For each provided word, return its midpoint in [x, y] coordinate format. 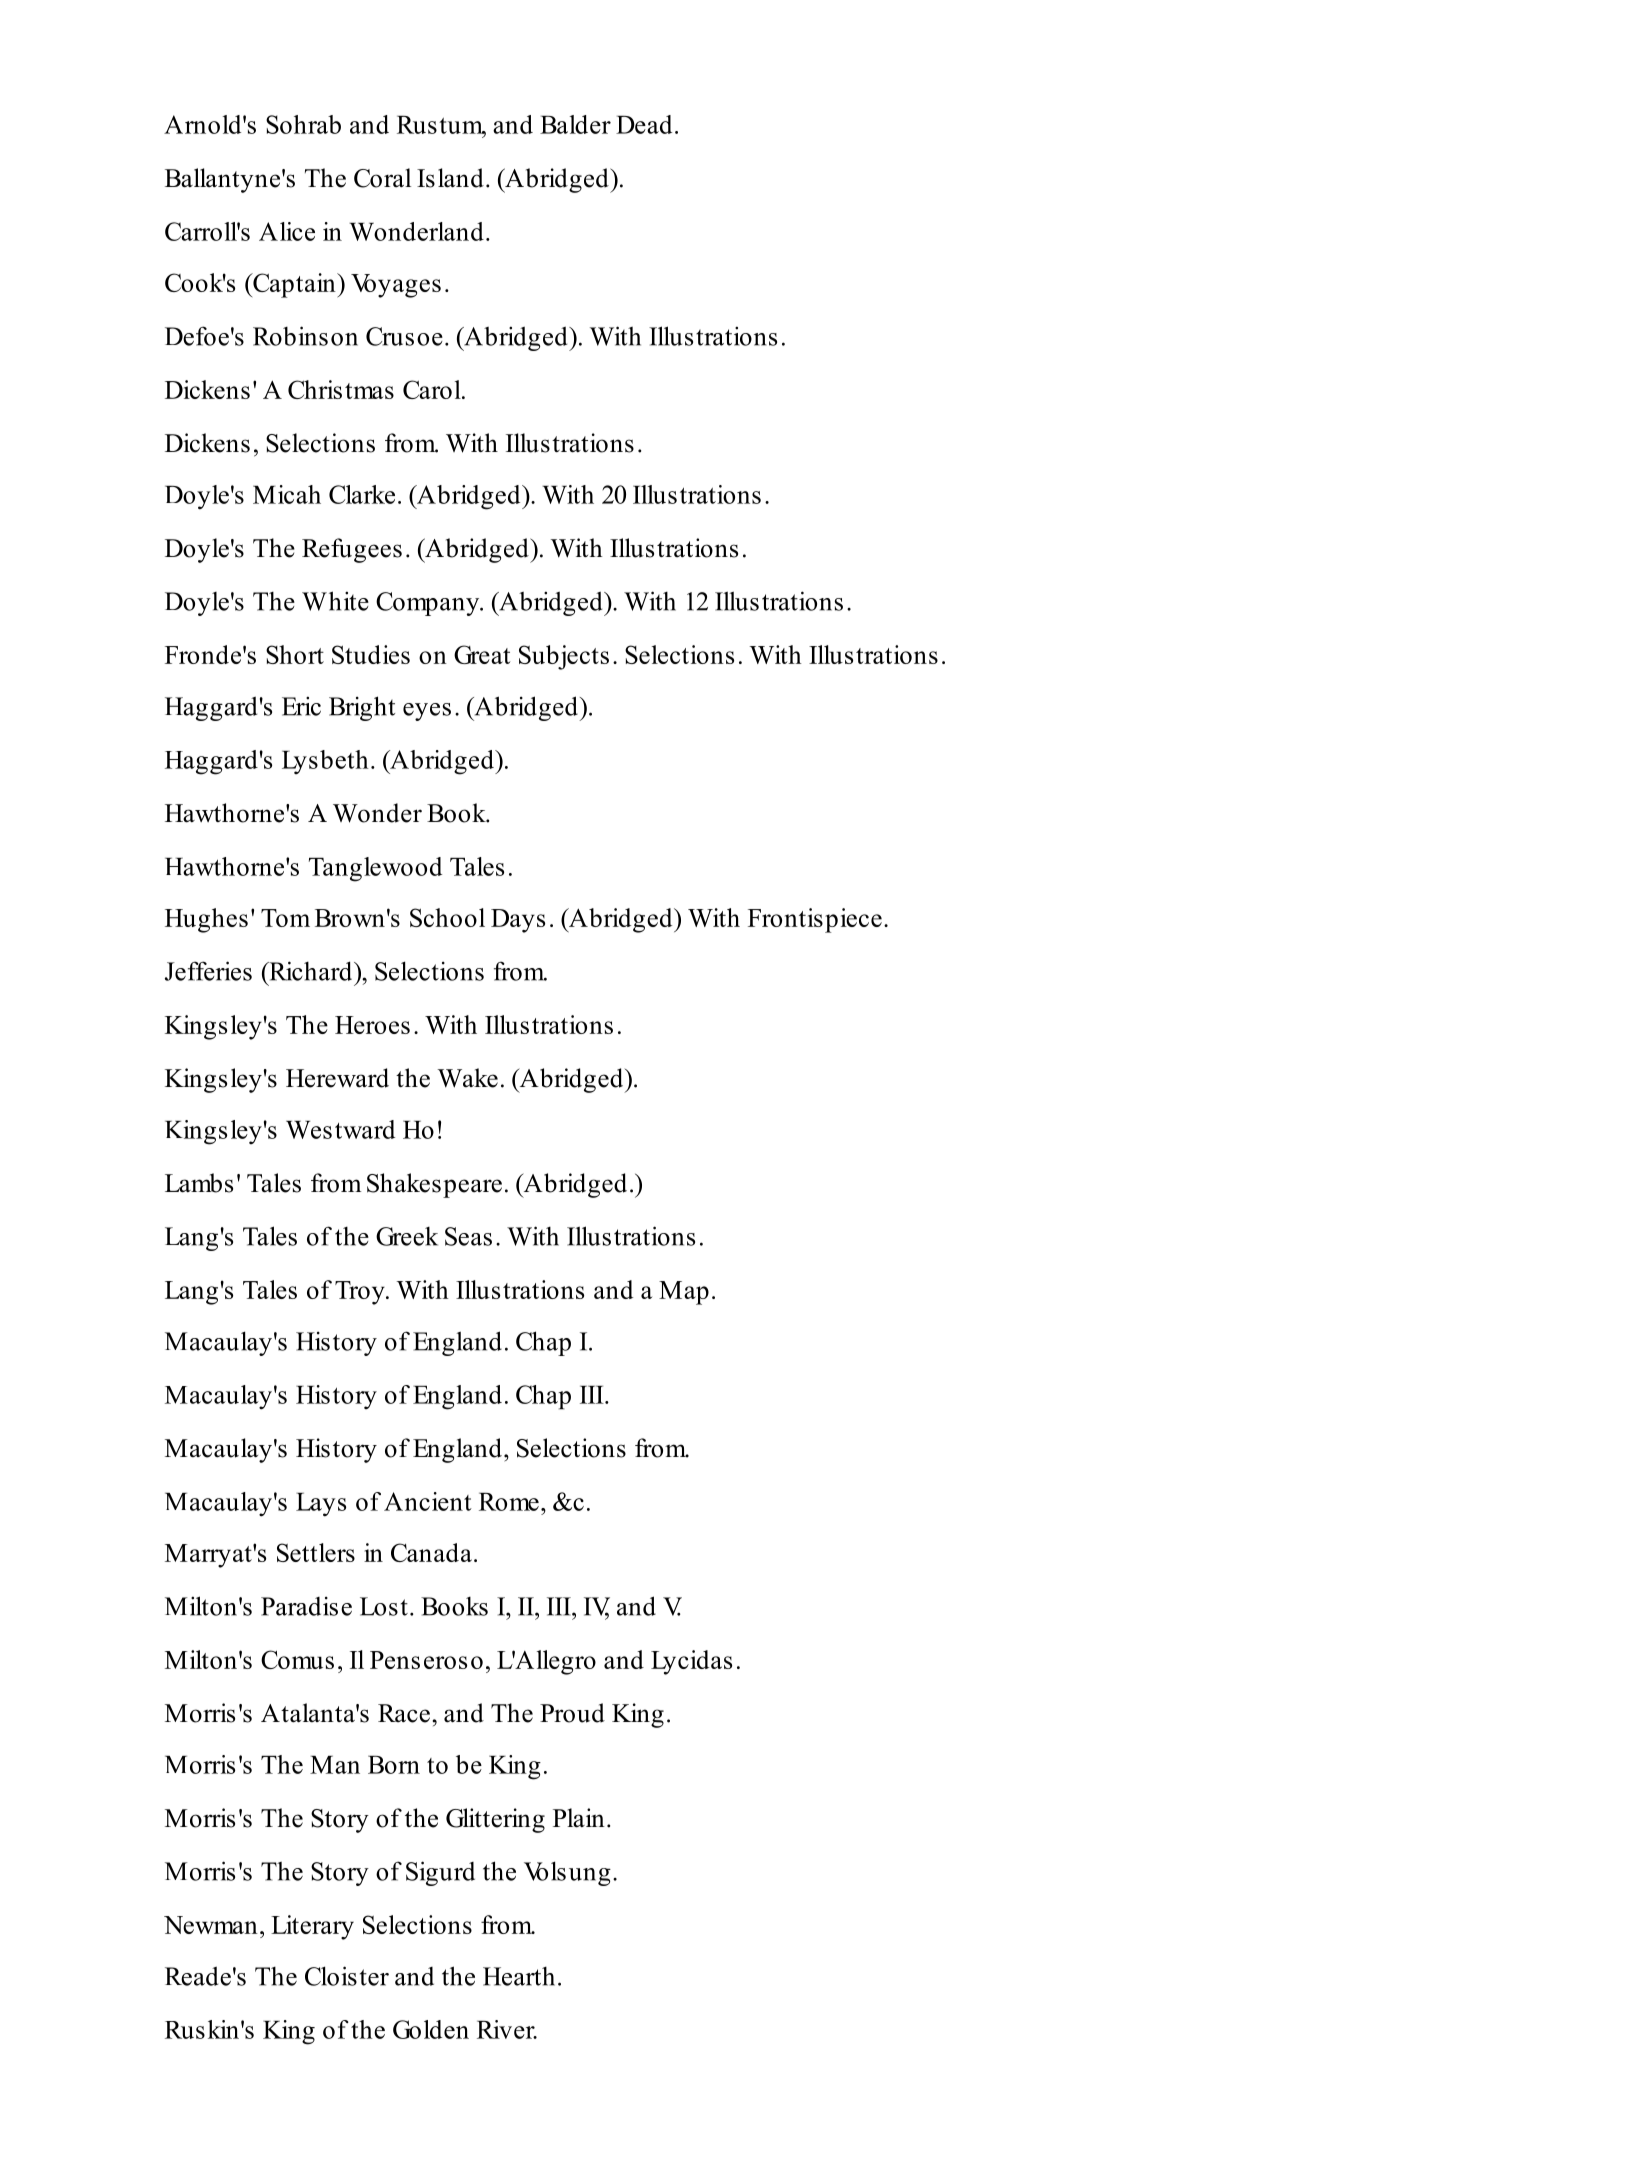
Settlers [316, 1552]
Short [295, 654]
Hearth [519, 1976]
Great [482, 654]
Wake [467, 1078]
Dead [644, 124]
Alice [287, 231]
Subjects [564, 657]
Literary [312, 1927]
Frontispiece [815, 920]
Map [684, 1293]
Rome [509, 1502]
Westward [340, 1129]
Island [450, 178]
